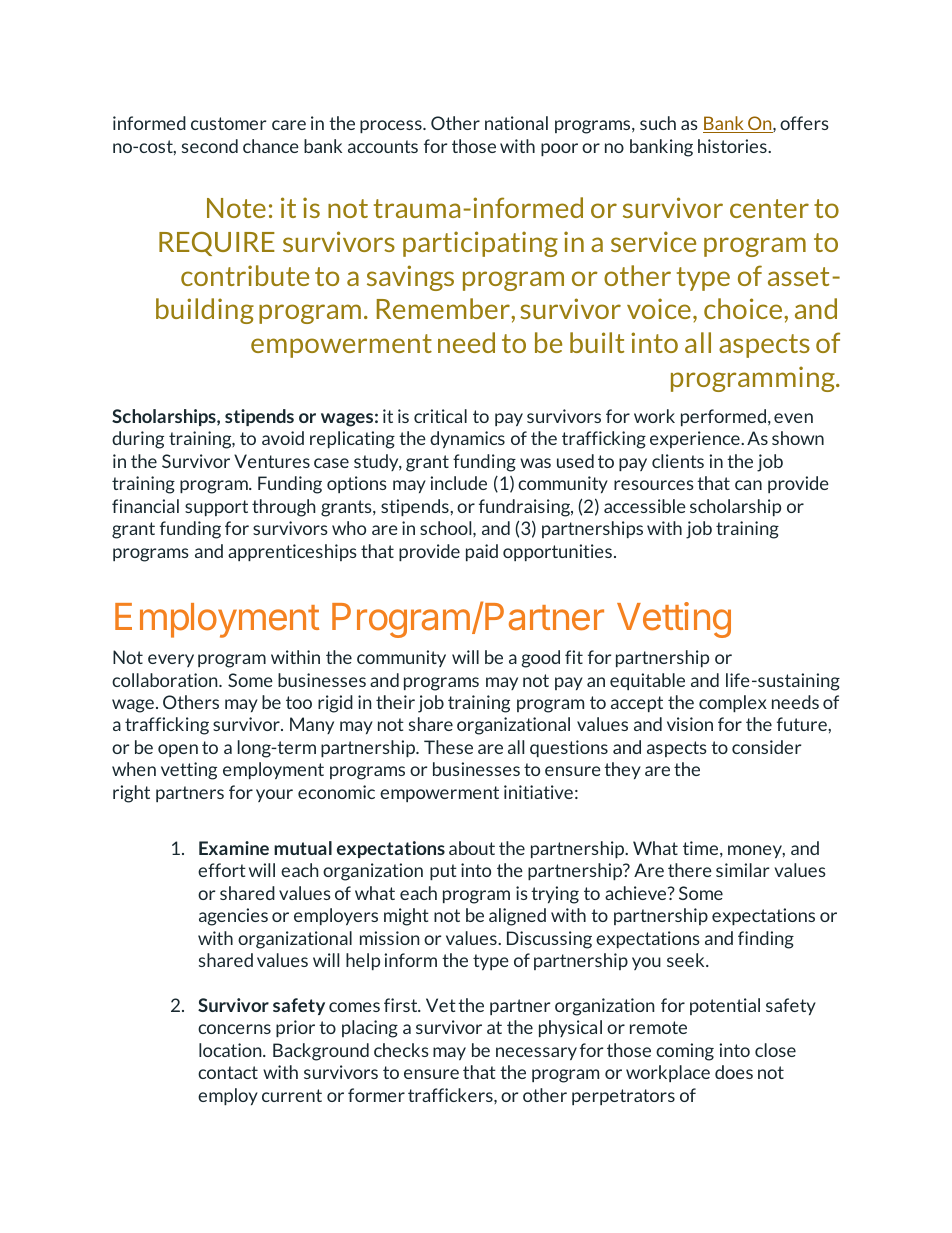  I want to click on paid, so click(482, 552).
